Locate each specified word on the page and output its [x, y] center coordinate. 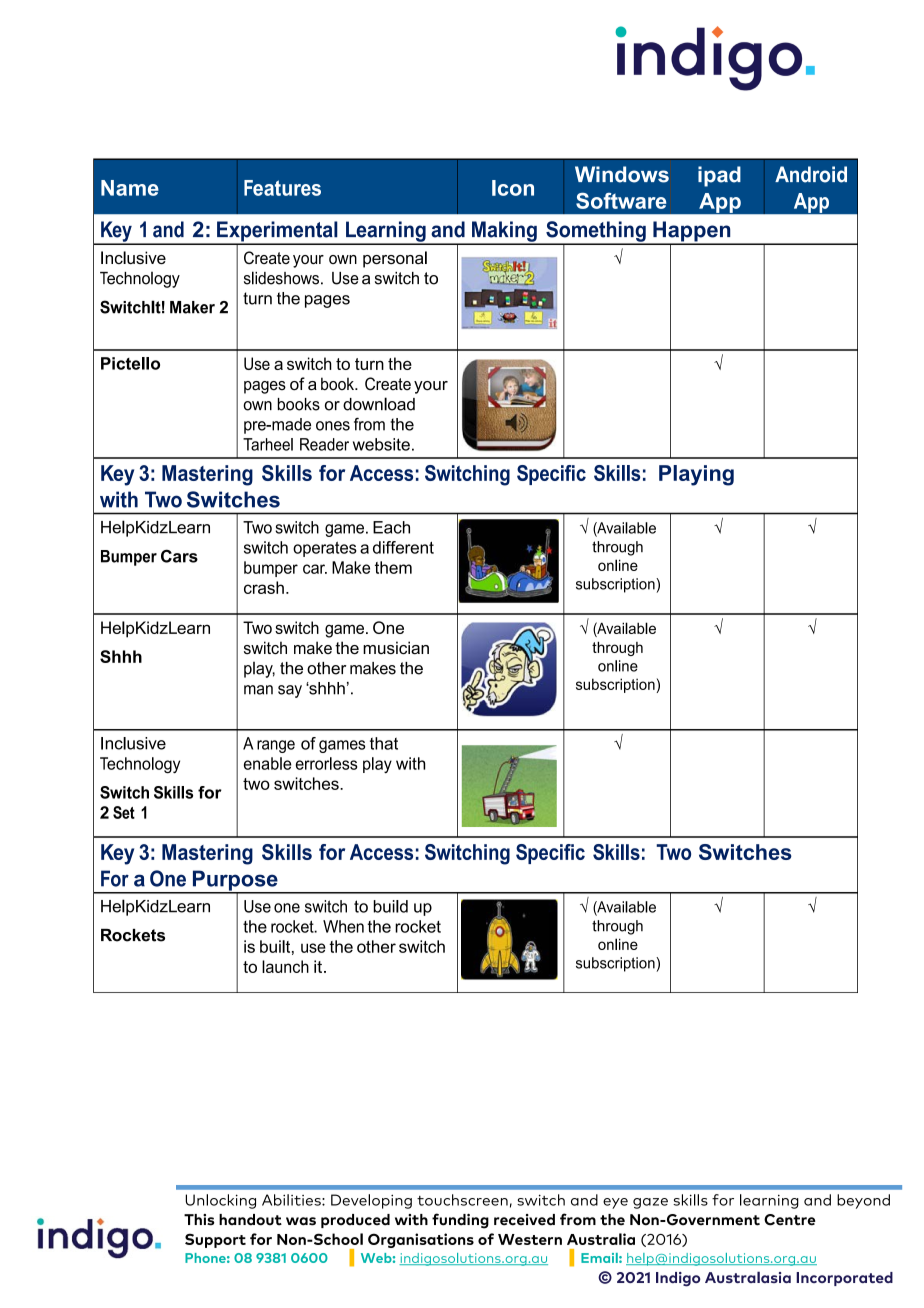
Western [530, 1239]
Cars [179, 556]
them [393, 567]
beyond [863, 1201]
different [403, 547]
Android [811, 174]
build [391, 906]
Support [215, 1240]
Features [282, 188]
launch [285, 966]
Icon [513, 188]
